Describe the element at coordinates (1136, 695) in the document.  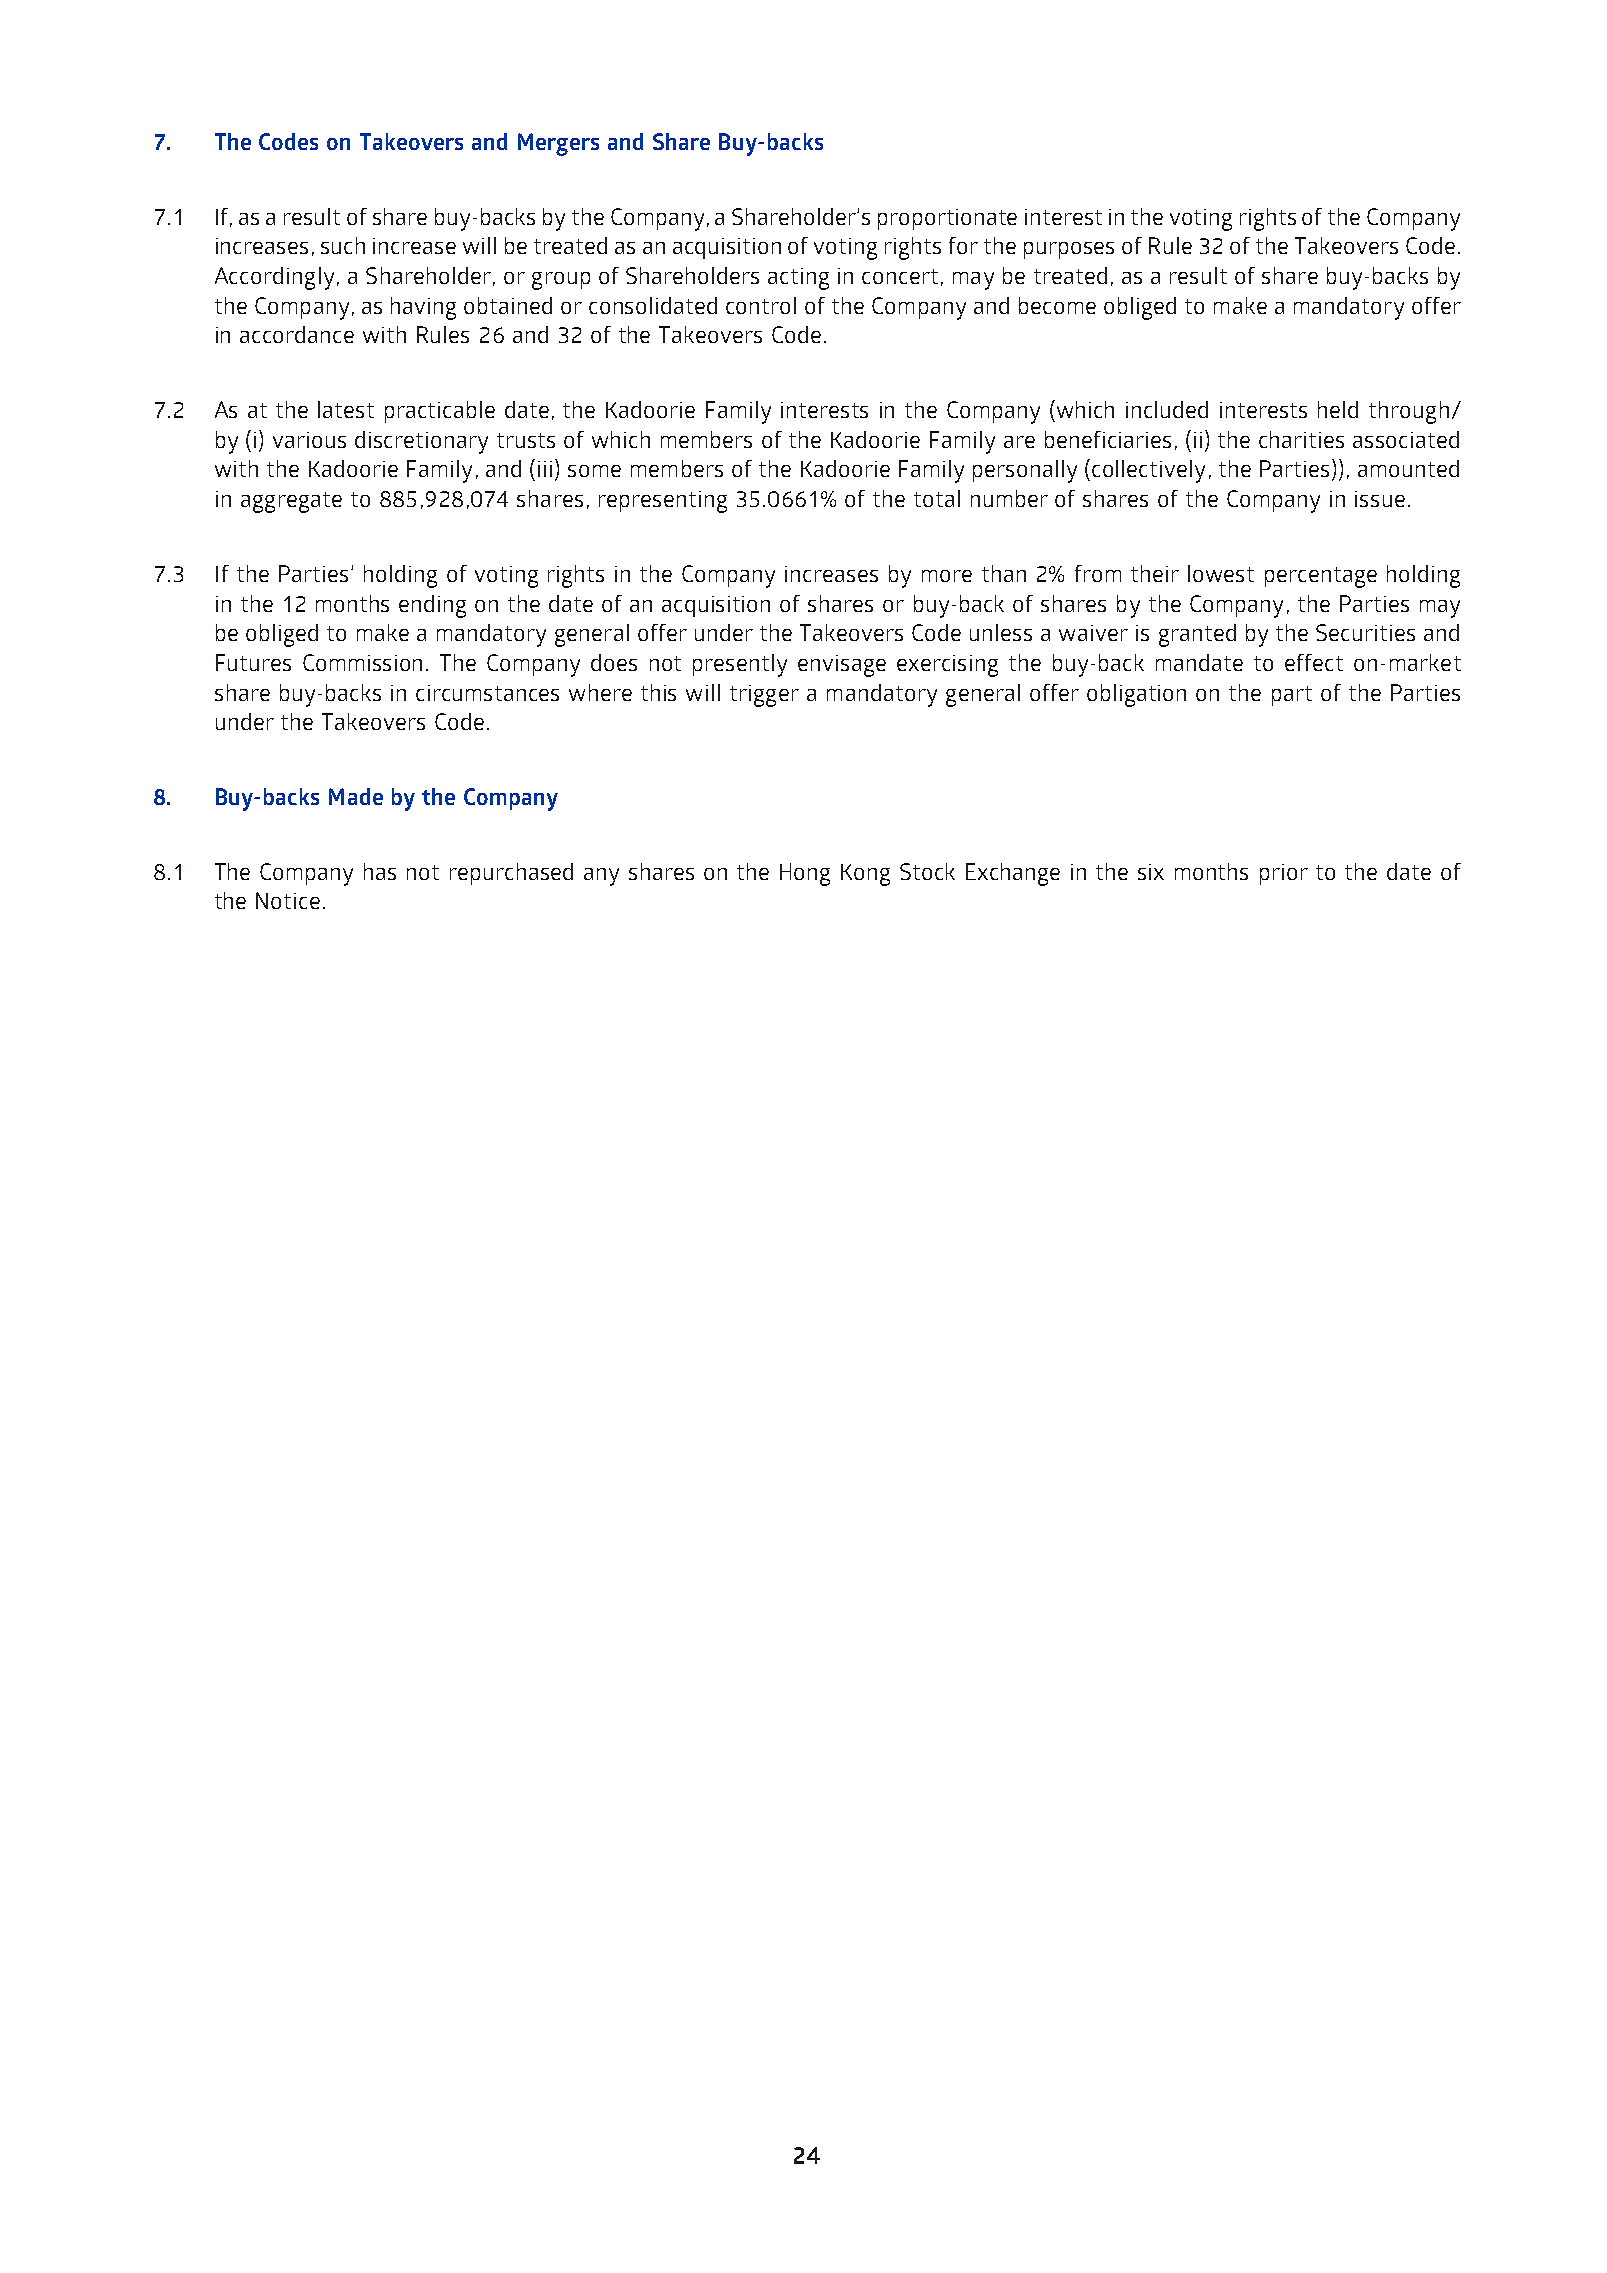
I see `obligation` at that location.
